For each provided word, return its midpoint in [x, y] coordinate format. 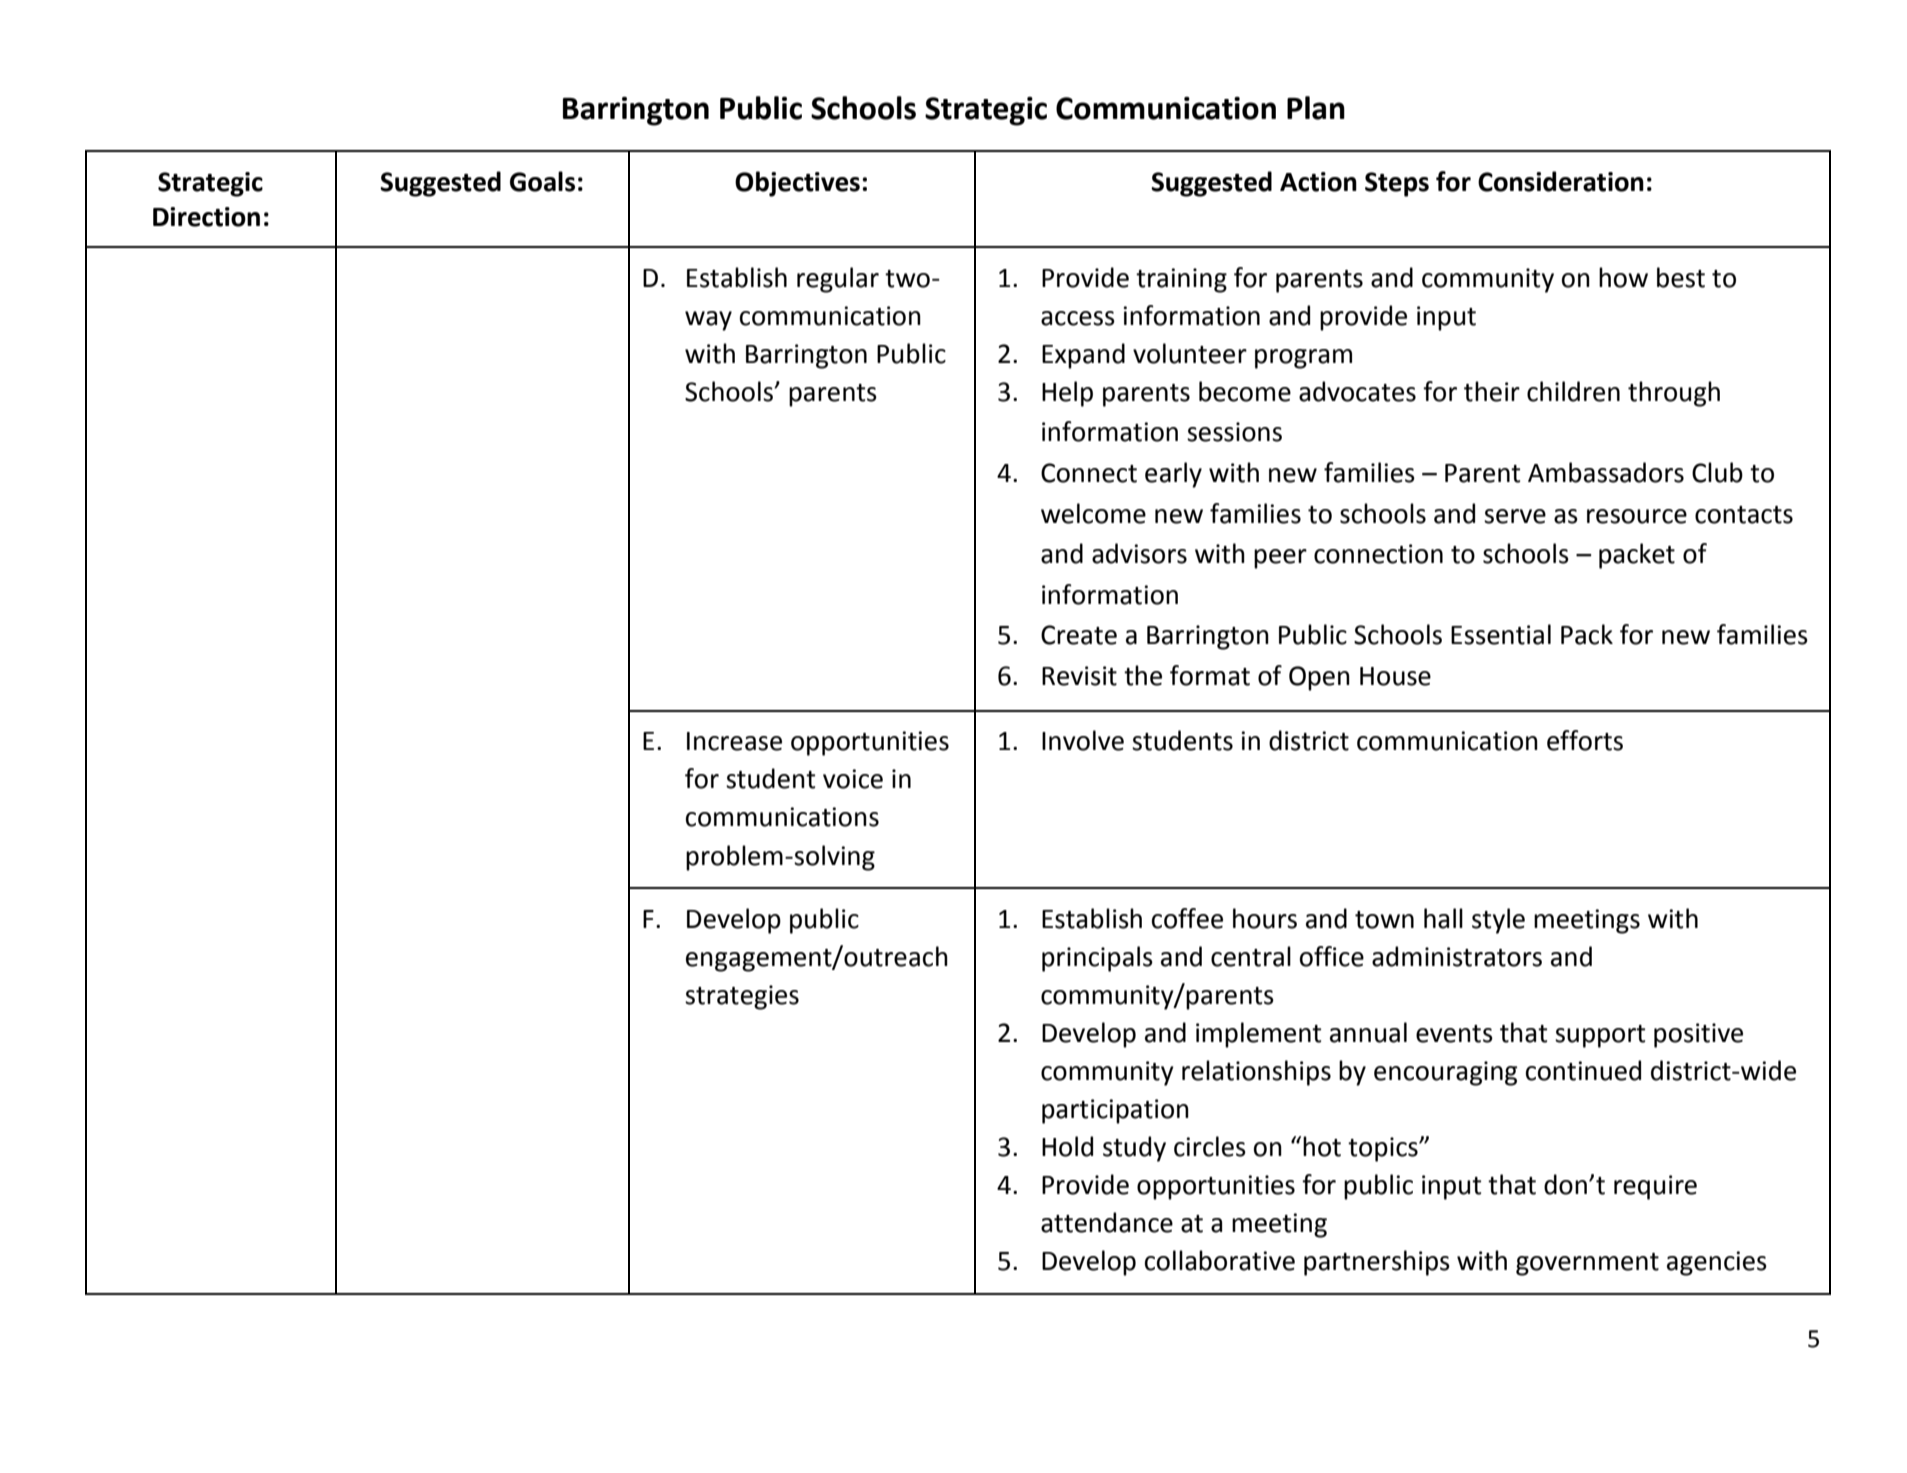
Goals [542, 181]
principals [1097, 959]
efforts [1585, 740]
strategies [742, 997]
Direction [206, 217]
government [1587, 1264]
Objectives [797, 184]
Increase [734, 741]
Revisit [1079, 676]
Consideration [1561, 181]
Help [1067, 394]
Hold [1067, 1146]
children [1573, 391]
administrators [1457, 956]
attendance [1107, 1222]
